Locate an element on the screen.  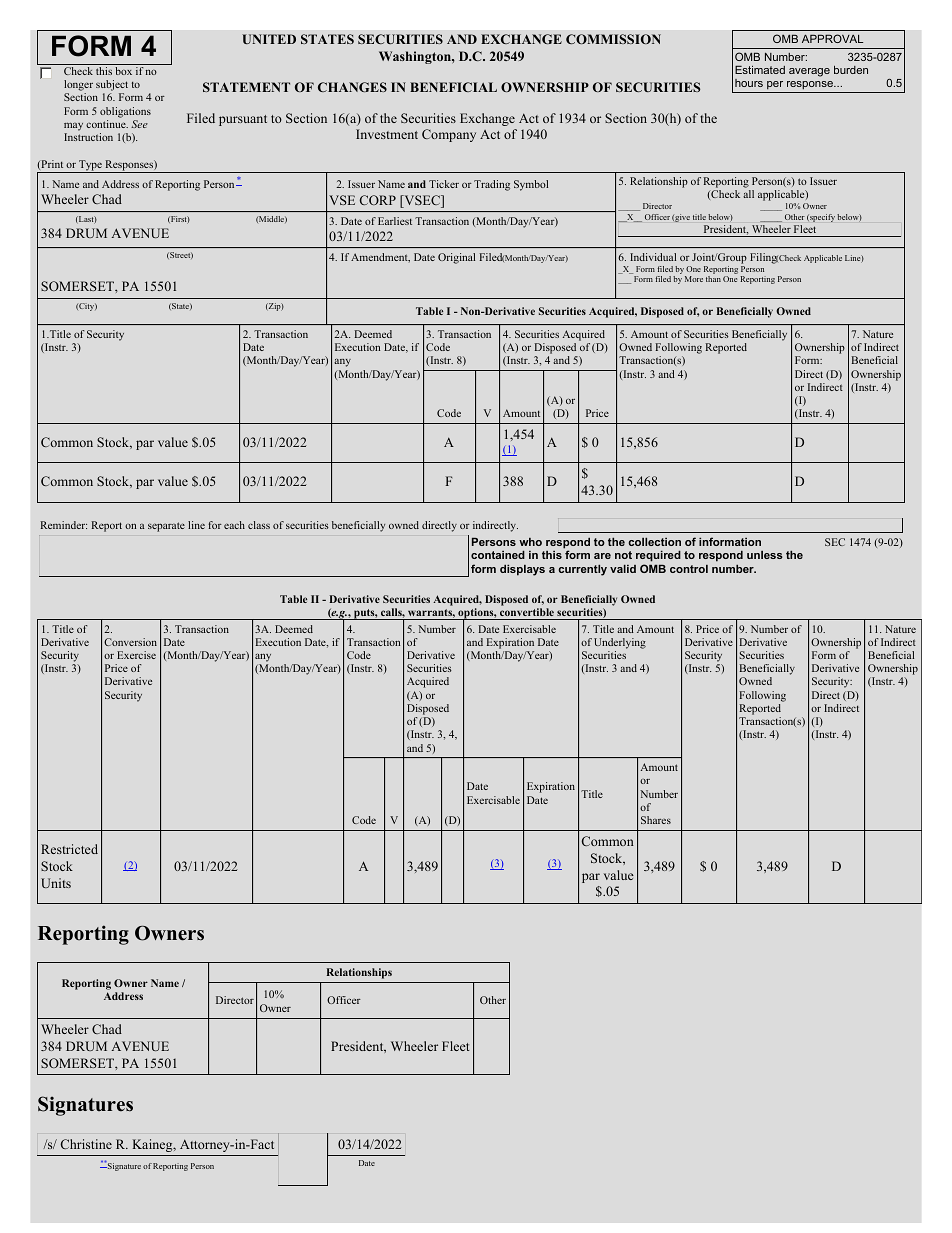
Restricted is located at coordinates (69, 849).
